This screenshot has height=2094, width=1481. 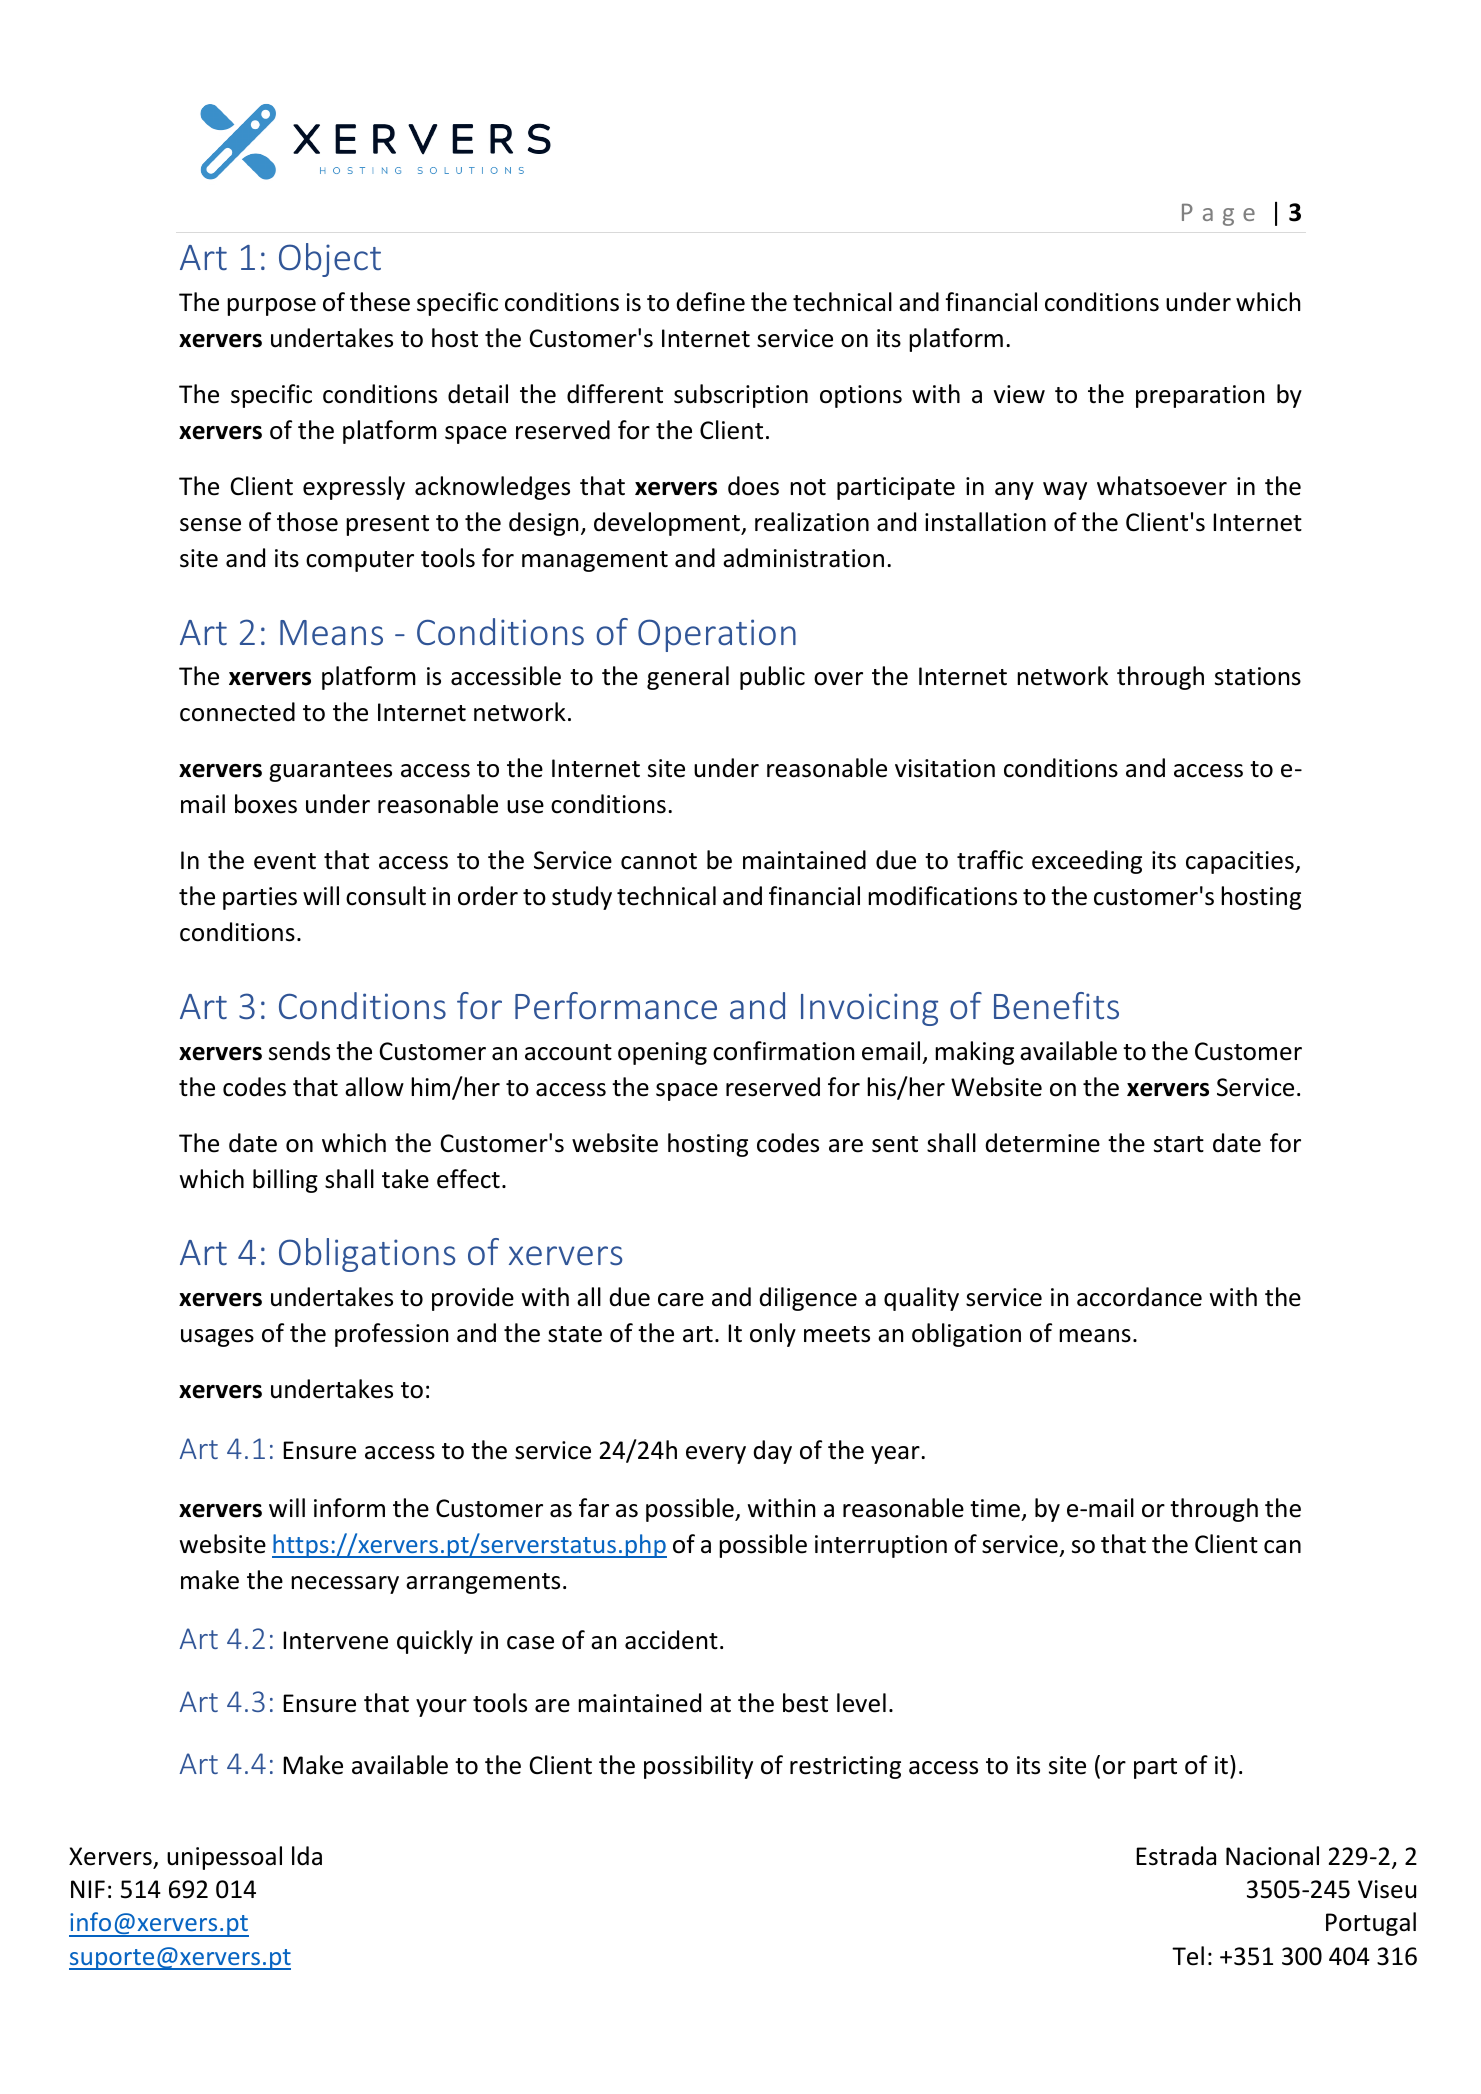 What do you see at coordinates (659, 861) in the screenshot?
I see `cannot` at bounding box center [659, 861].
